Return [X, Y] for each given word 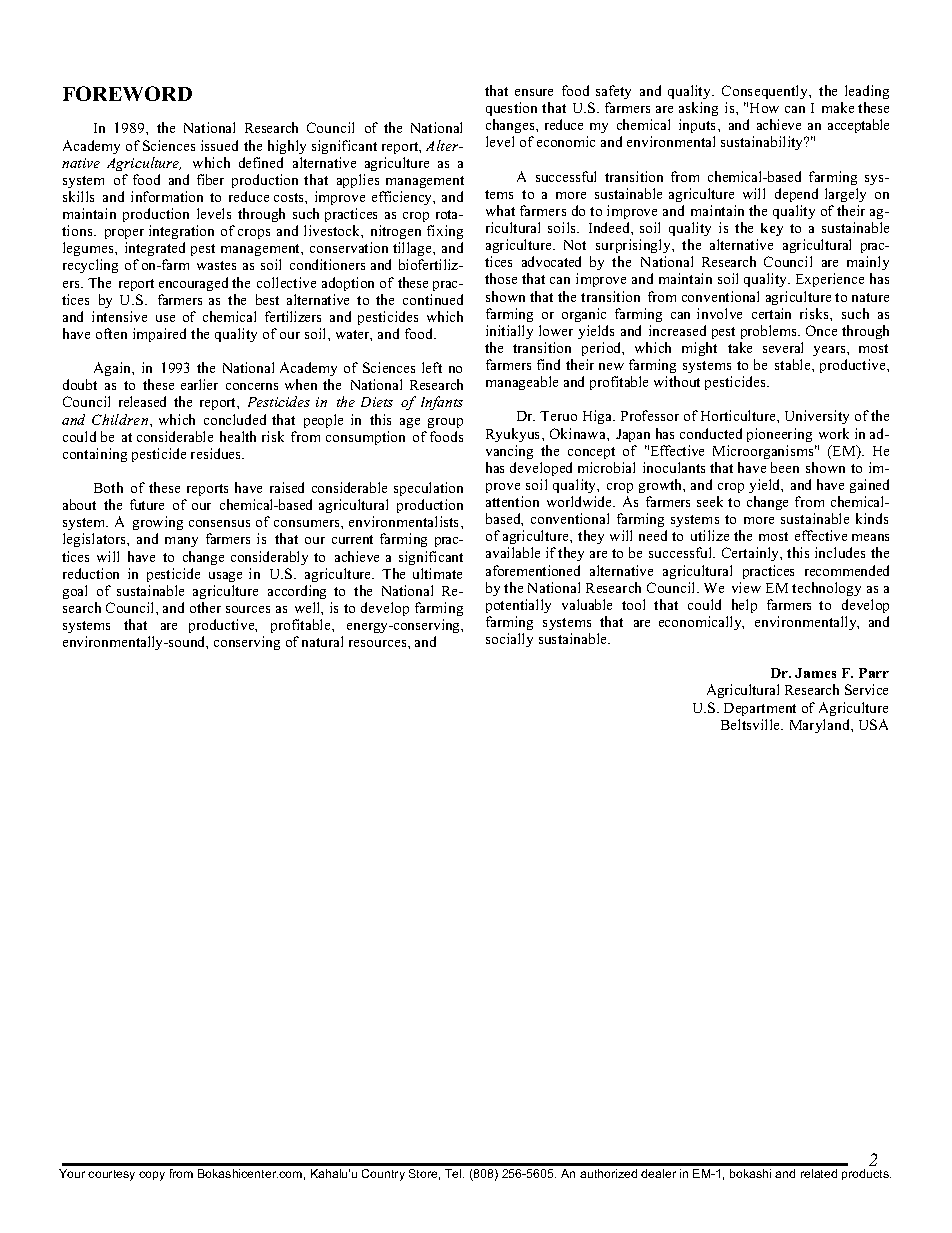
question [511, 109]
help [744, 606]
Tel [454, 1173]
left [432, 367]
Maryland [821, 726]
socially [509, 640]
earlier [199, 384]
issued [219, 145]
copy [152, 1176]
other [205, 607]
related [819, 1173]
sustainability [763, 143]
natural [322, 641]
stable [794, 364]
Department [760, 709]
